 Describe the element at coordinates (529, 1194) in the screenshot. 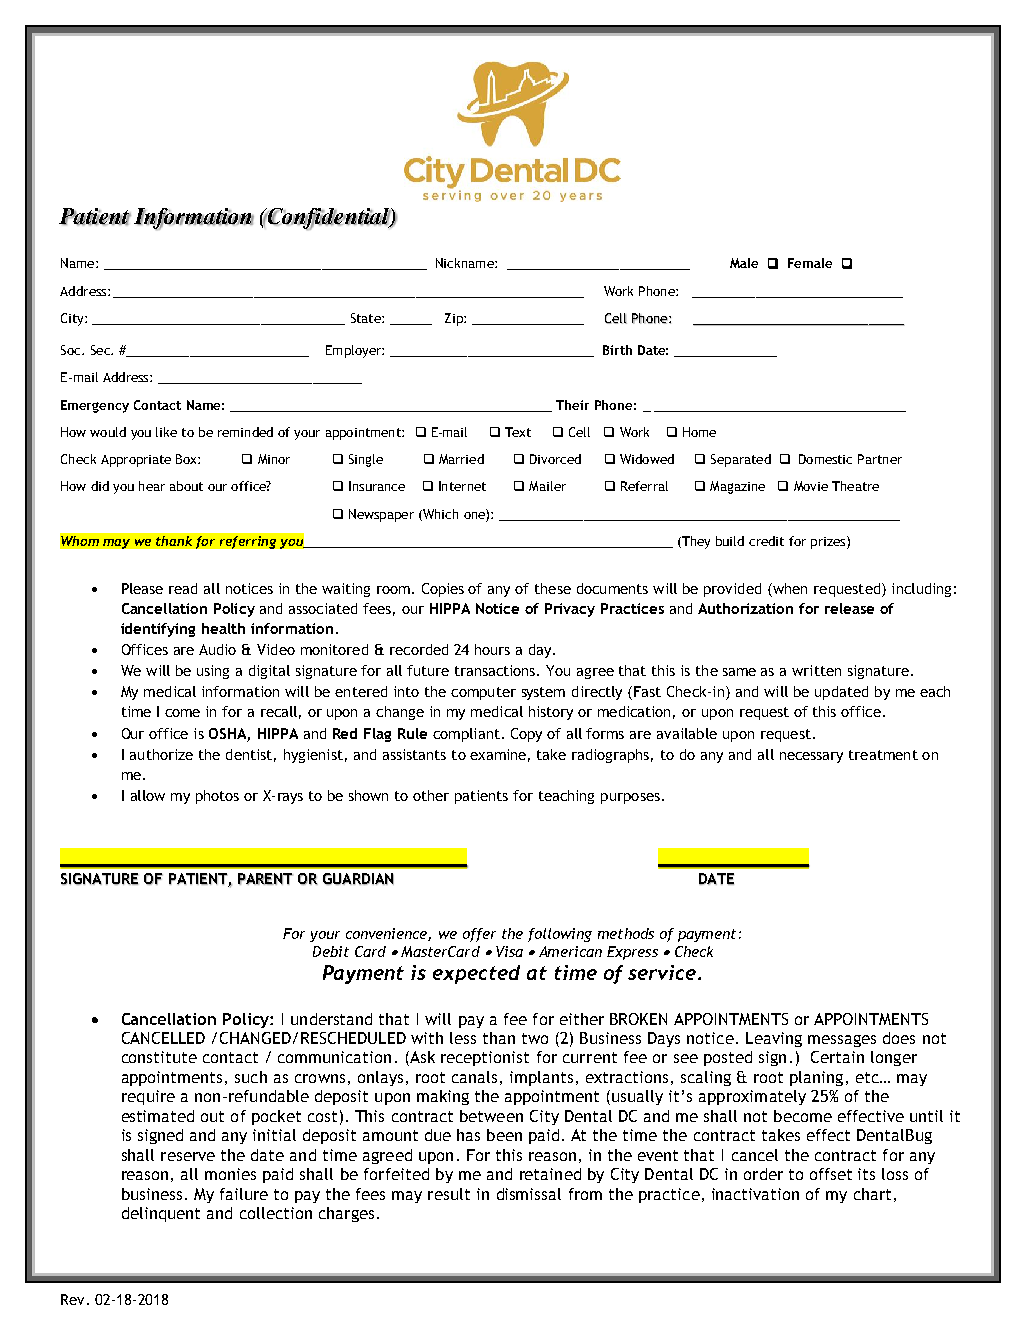

I see `dismissal` at that location.
